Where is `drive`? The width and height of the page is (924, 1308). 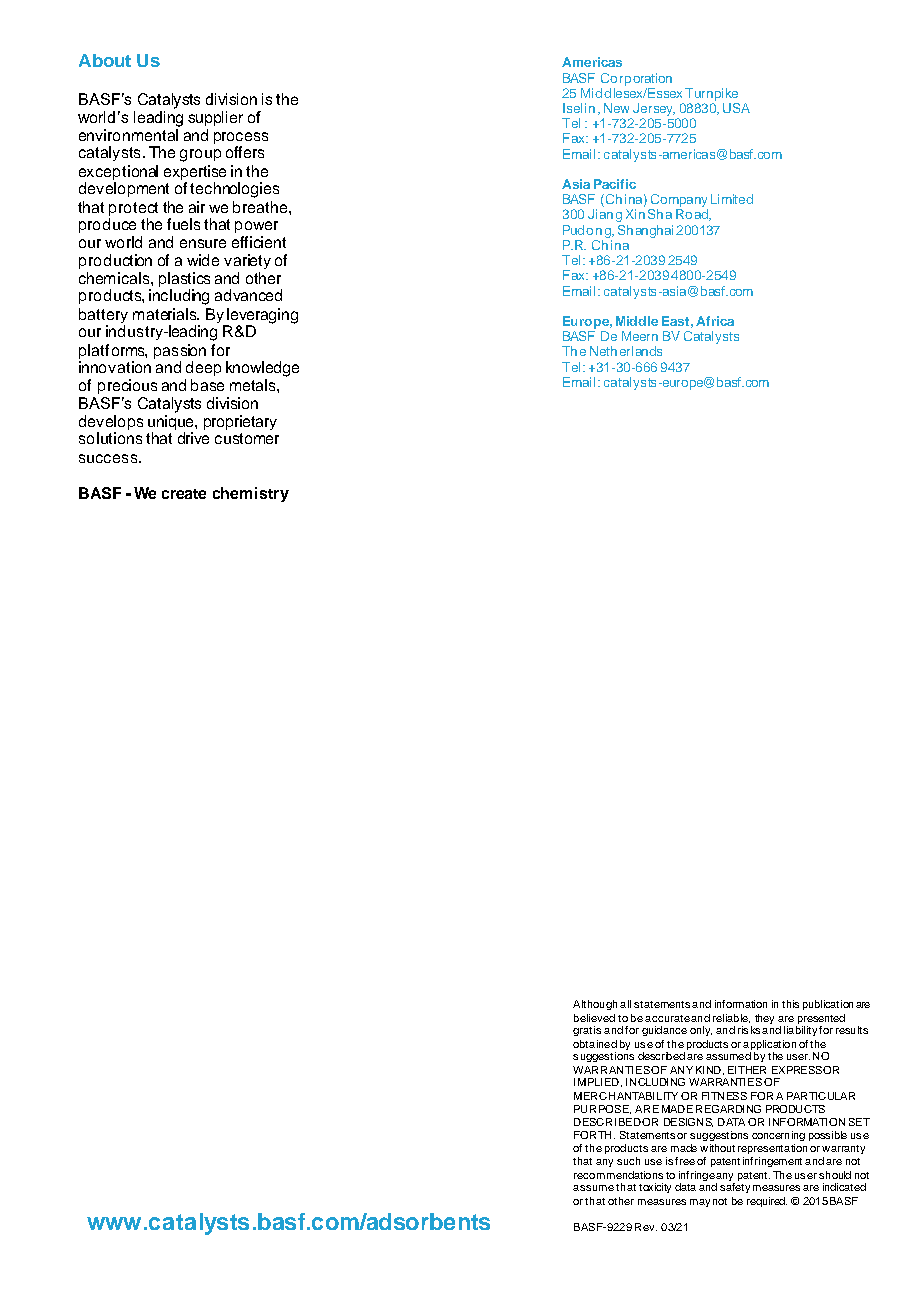 drive is located at coordinates (193, 438).
